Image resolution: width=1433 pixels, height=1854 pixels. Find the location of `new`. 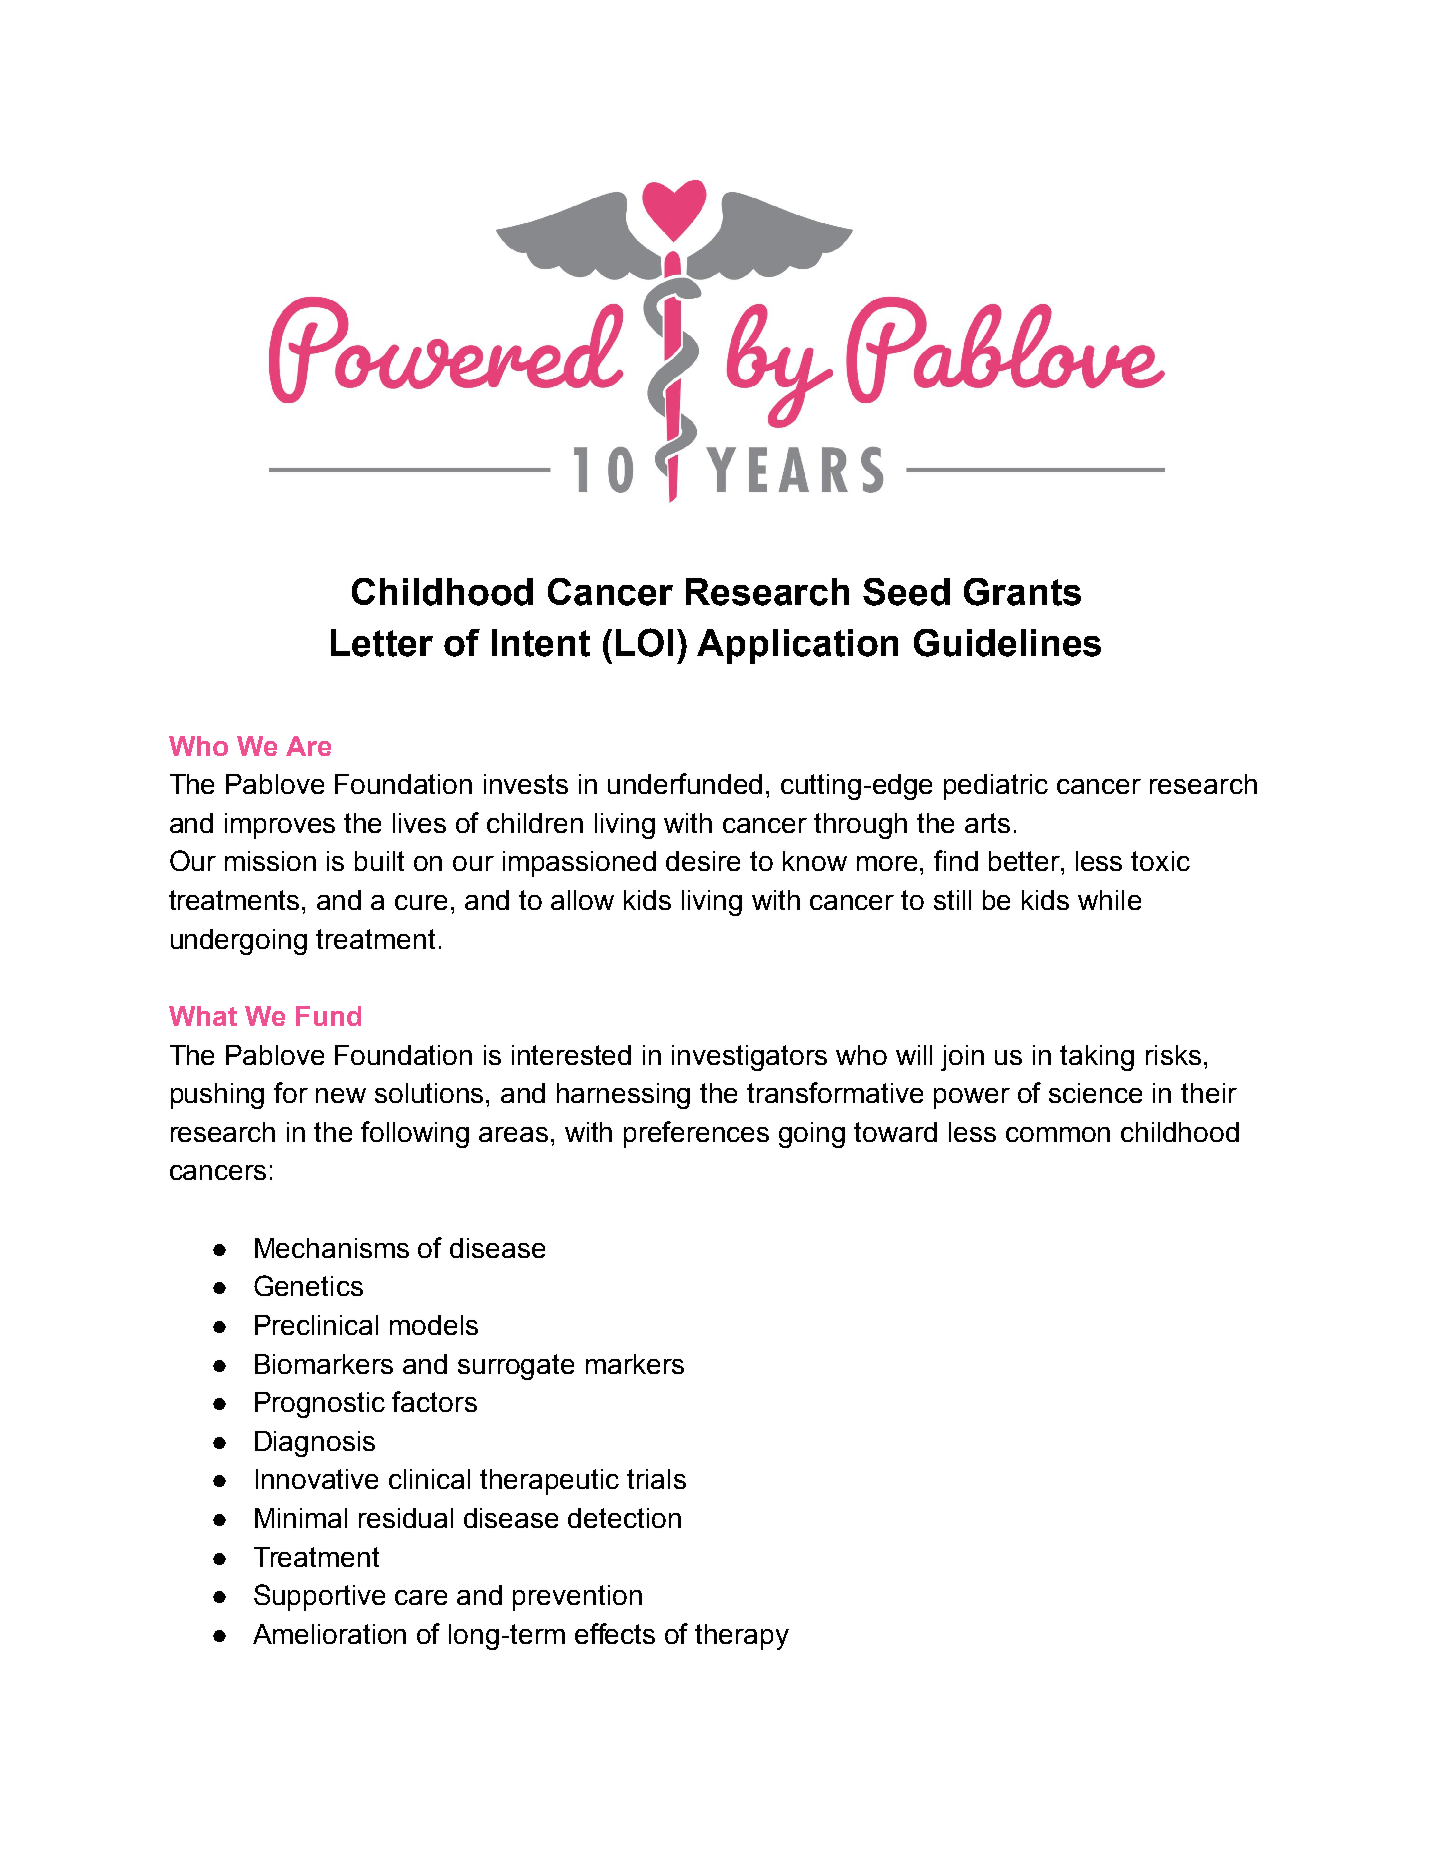

new is located at coordinates (341, 1095).
